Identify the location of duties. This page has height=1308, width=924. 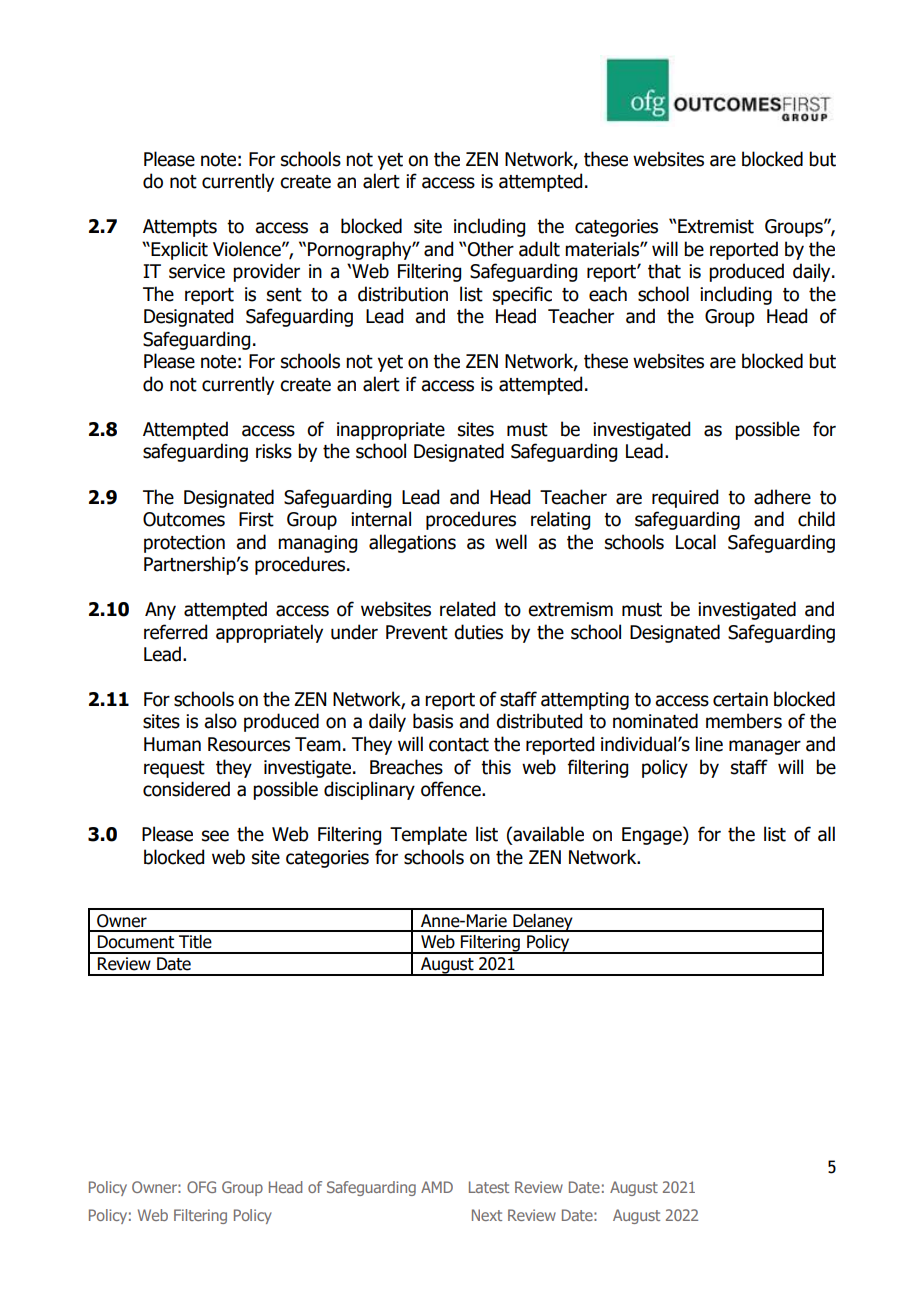
(478, 632).
